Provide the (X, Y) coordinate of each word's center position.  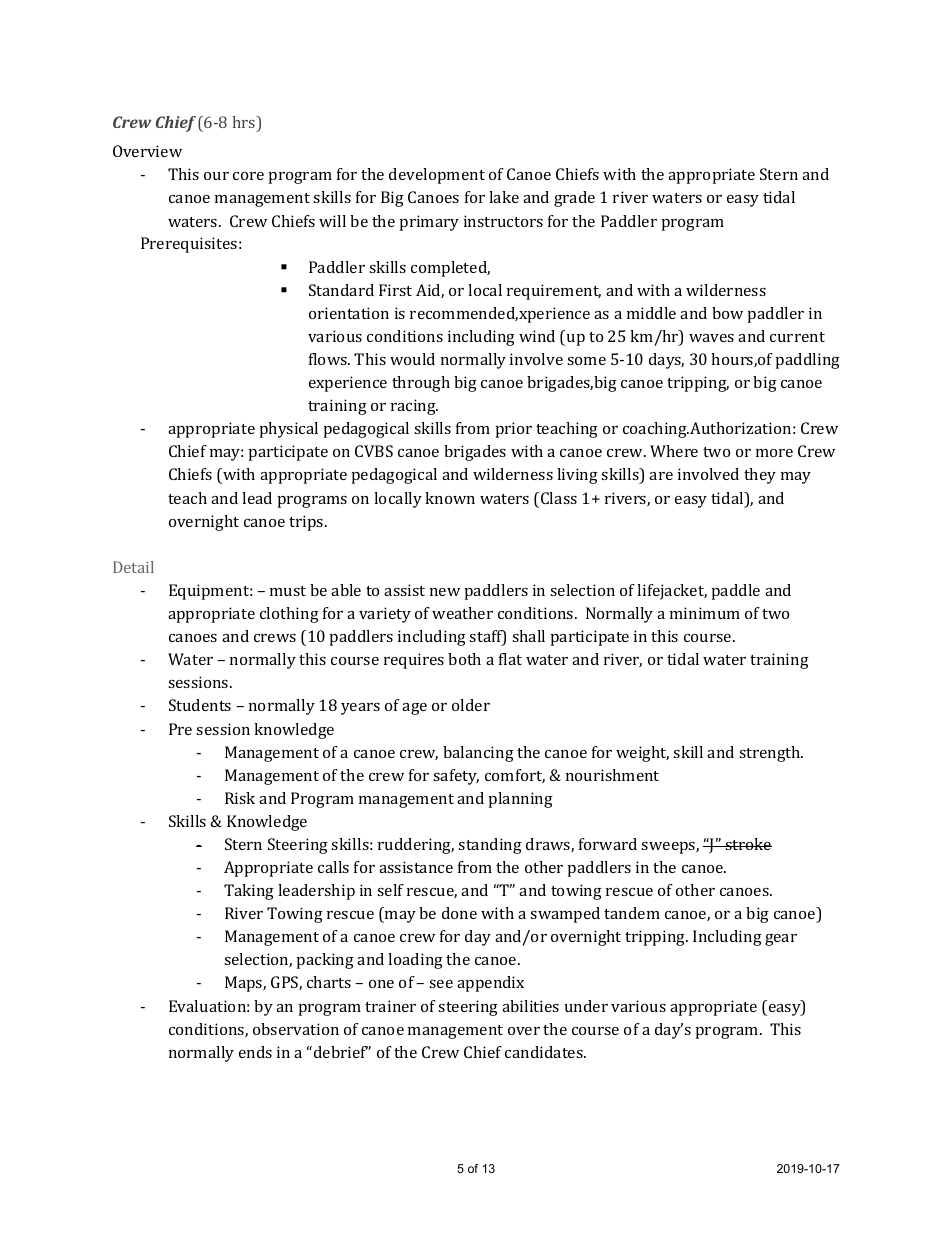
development (437, 176)
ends (255, 1052)
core (248, 176)
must (288, 591)
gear (781, 940)
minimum (705, 613)
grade (574, 199)
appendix (490, 984)
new (445, 592)
